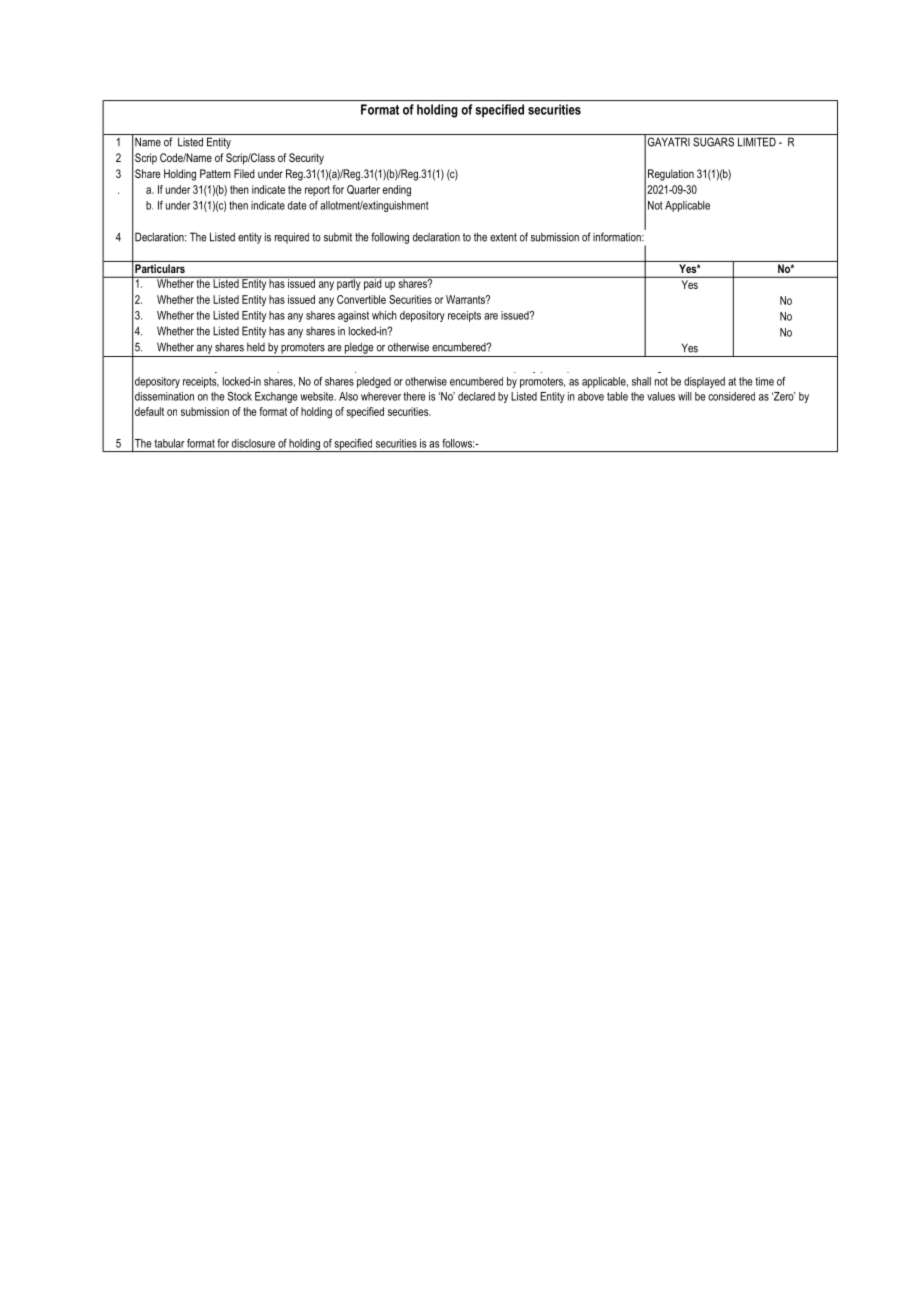  I want to click on disclosure, so click(253, 443).
